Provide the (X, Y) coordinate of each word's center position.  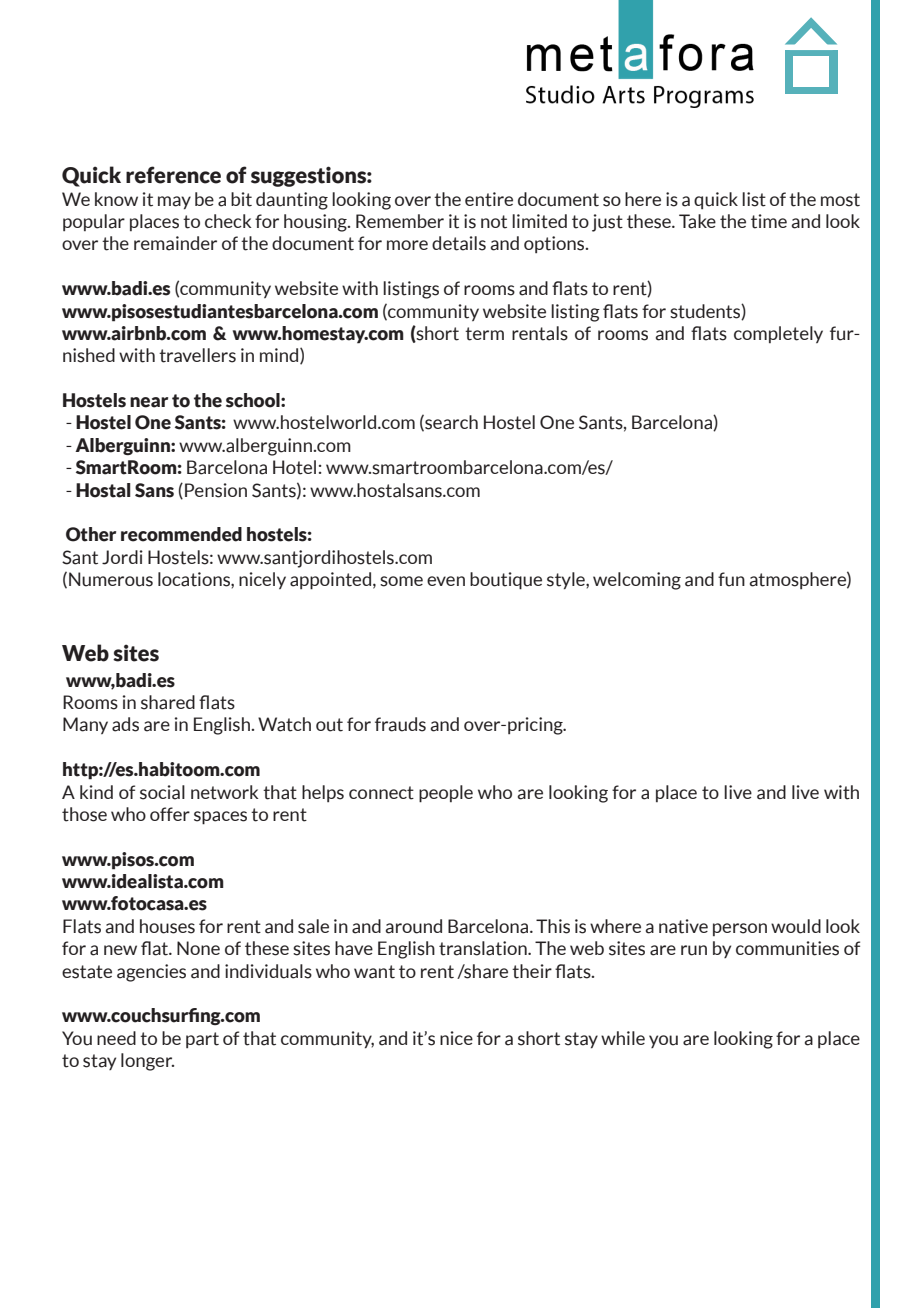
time (769, 221)
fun (731, 579)
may (174, 203)
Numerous (111, 579)
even (446, 581)
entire (489, 199)
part (202, 1040)
